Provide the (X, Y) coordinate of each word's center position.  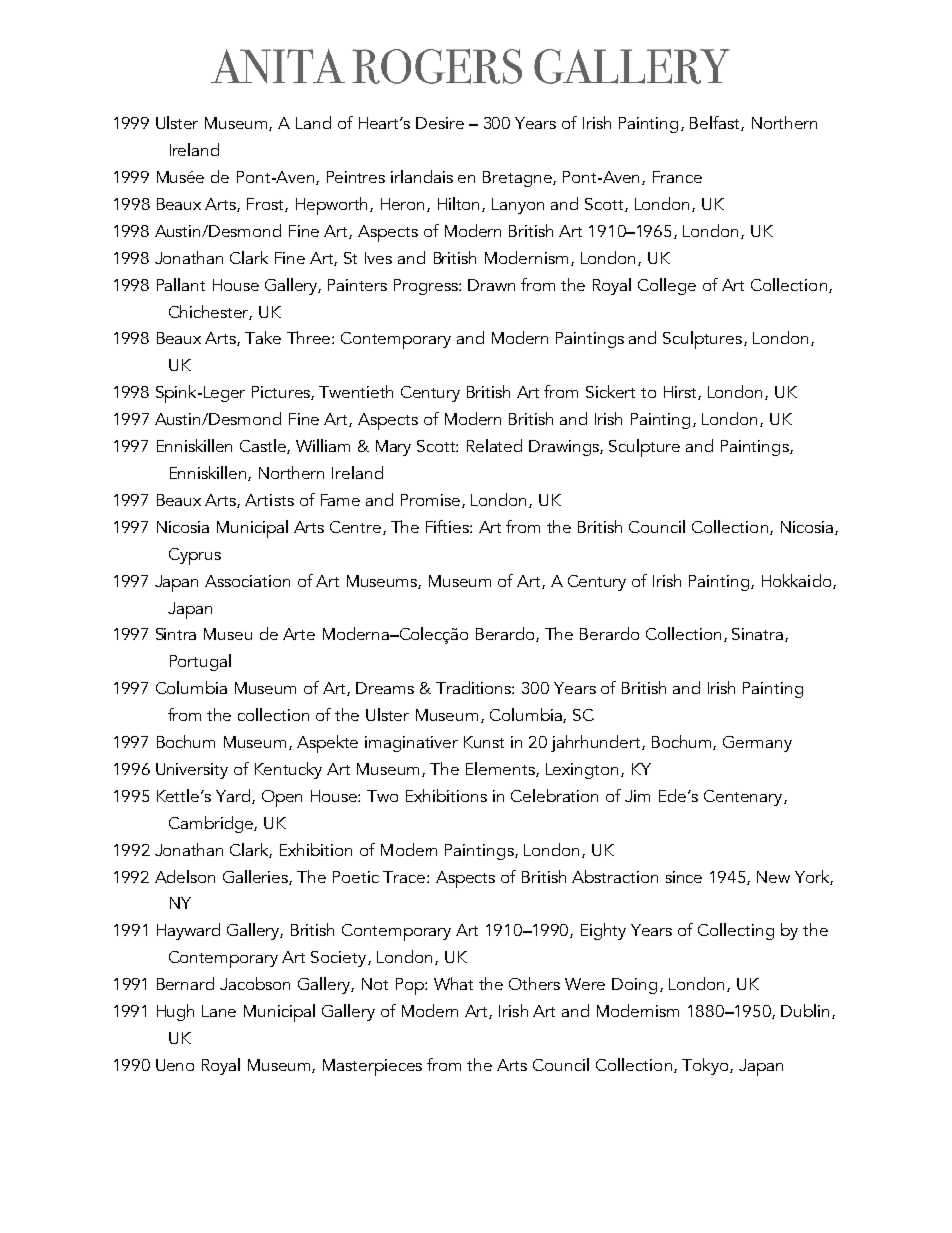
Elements (501, 769)
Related (494, 445)
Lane (219, 1011)
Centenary (744, 798)
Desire (440, 123)
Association (247, 581)
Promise (430, 500)
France (677, 177)
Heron (404, 205)
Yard (234, 796)
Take (263, 337)
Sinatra (759, 635)
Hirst (681, 393)
